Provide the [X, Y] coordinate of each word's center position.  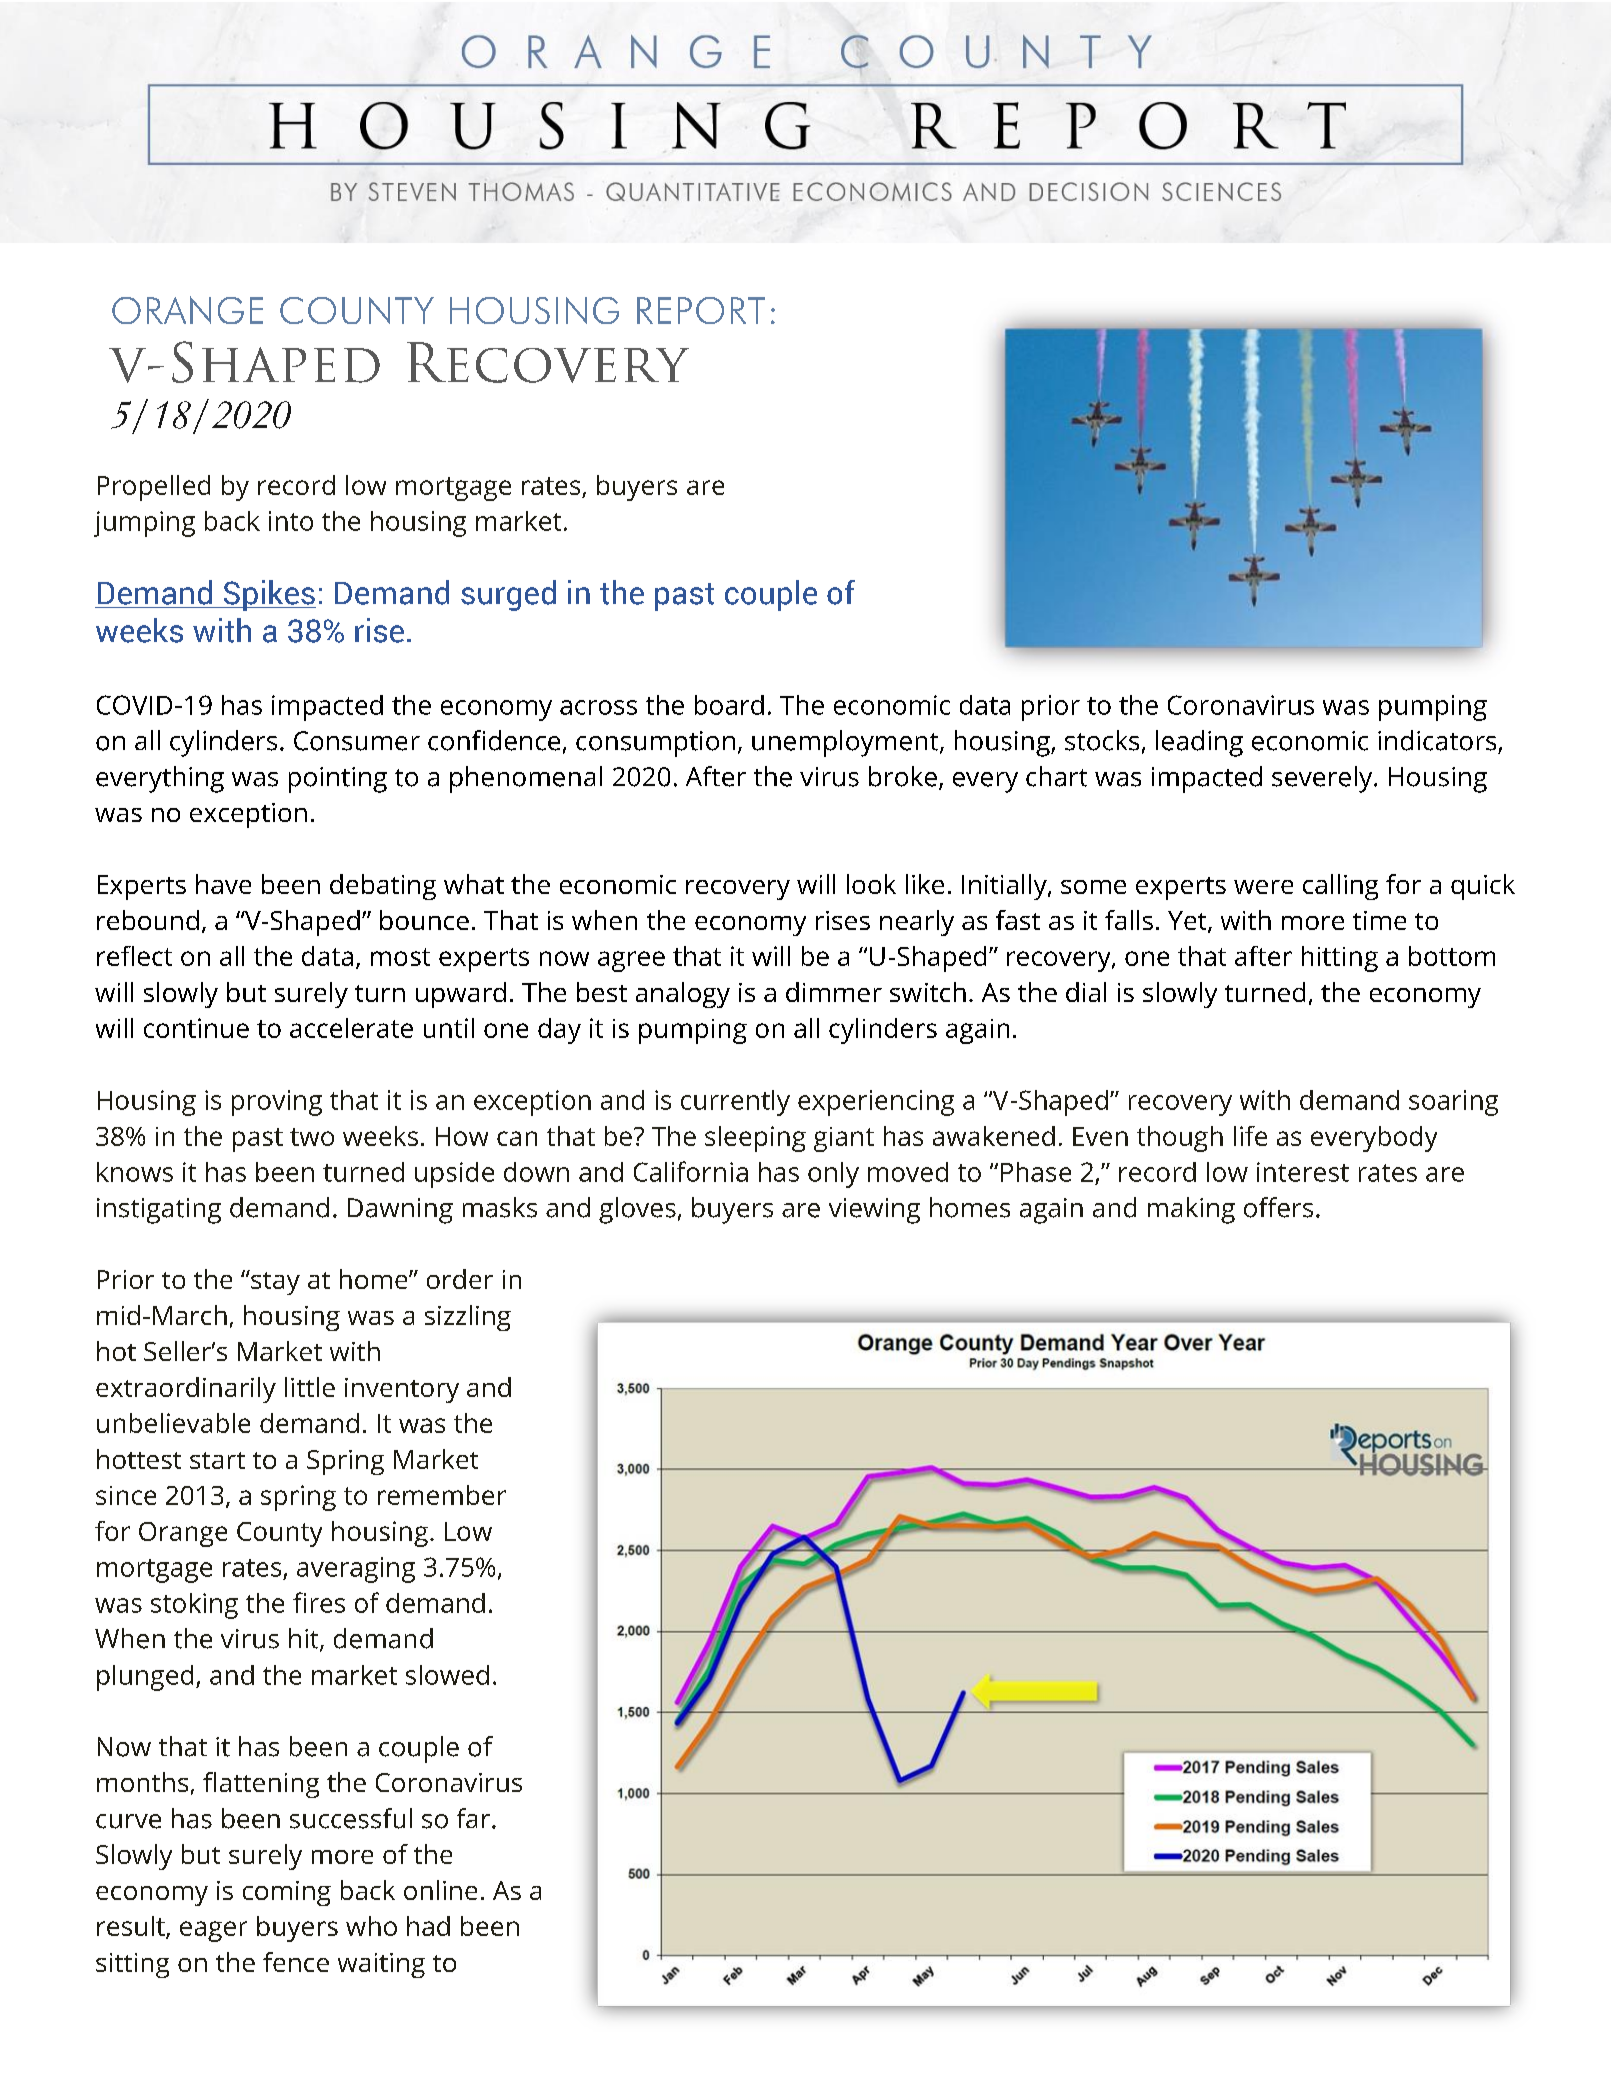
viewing [874, 1211]
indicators [1437, 740]
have [223, 884]
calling [1340, 887]
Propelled [154, 488]
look [871, 884]
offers [1278, 1207]
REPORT [701, 310]
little [310, 1387]
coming [287, 1893]
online [440, 1890]
